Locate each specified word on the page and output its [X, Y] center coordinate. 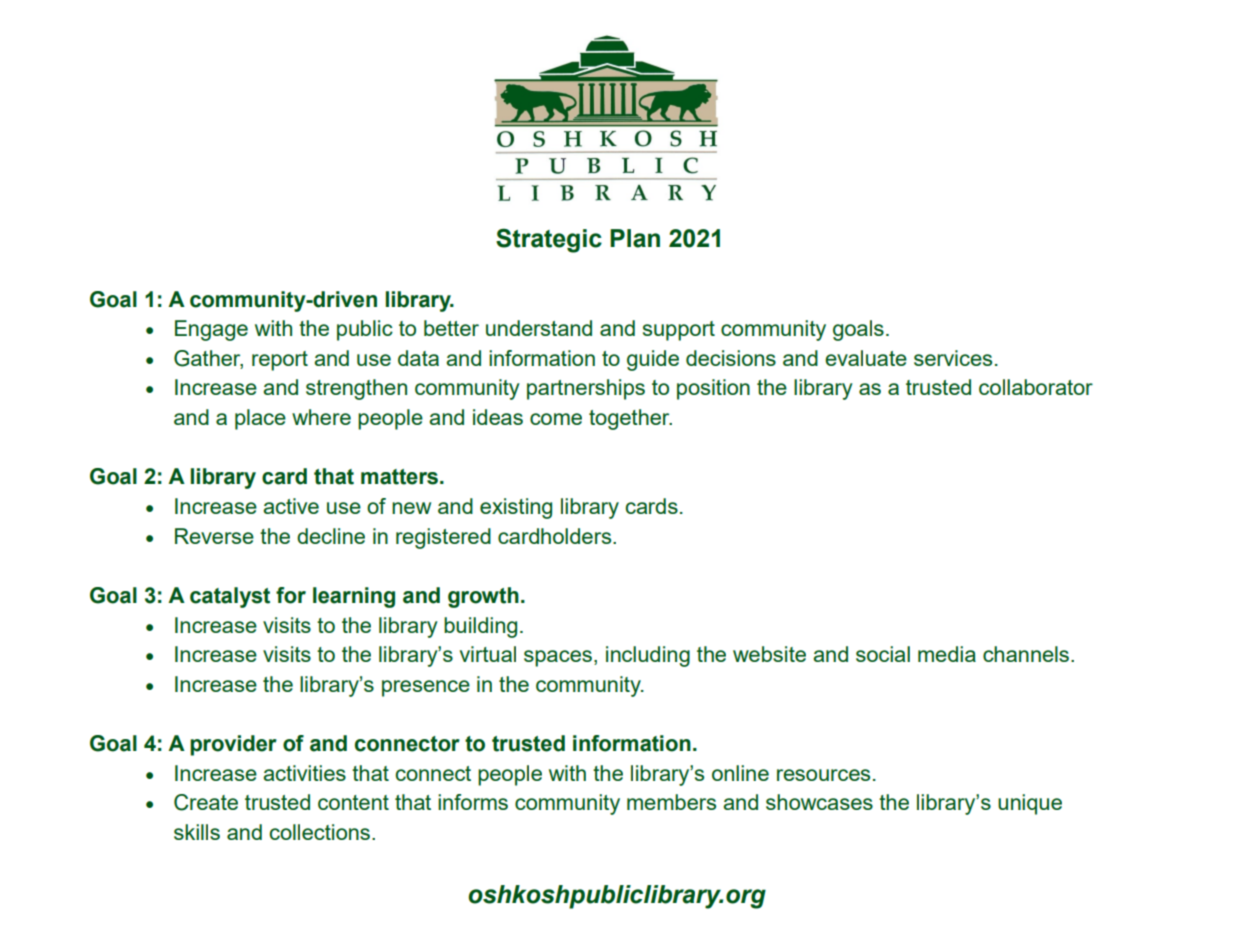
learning [354, 597]
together [630, 419]
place [260, 419]
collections [319, 832]
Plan [635, 238]
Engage [211, 330]
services [953, 358]
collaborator [1036, 387]
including [648, 656]
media [947, 654]
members [671, 802]
